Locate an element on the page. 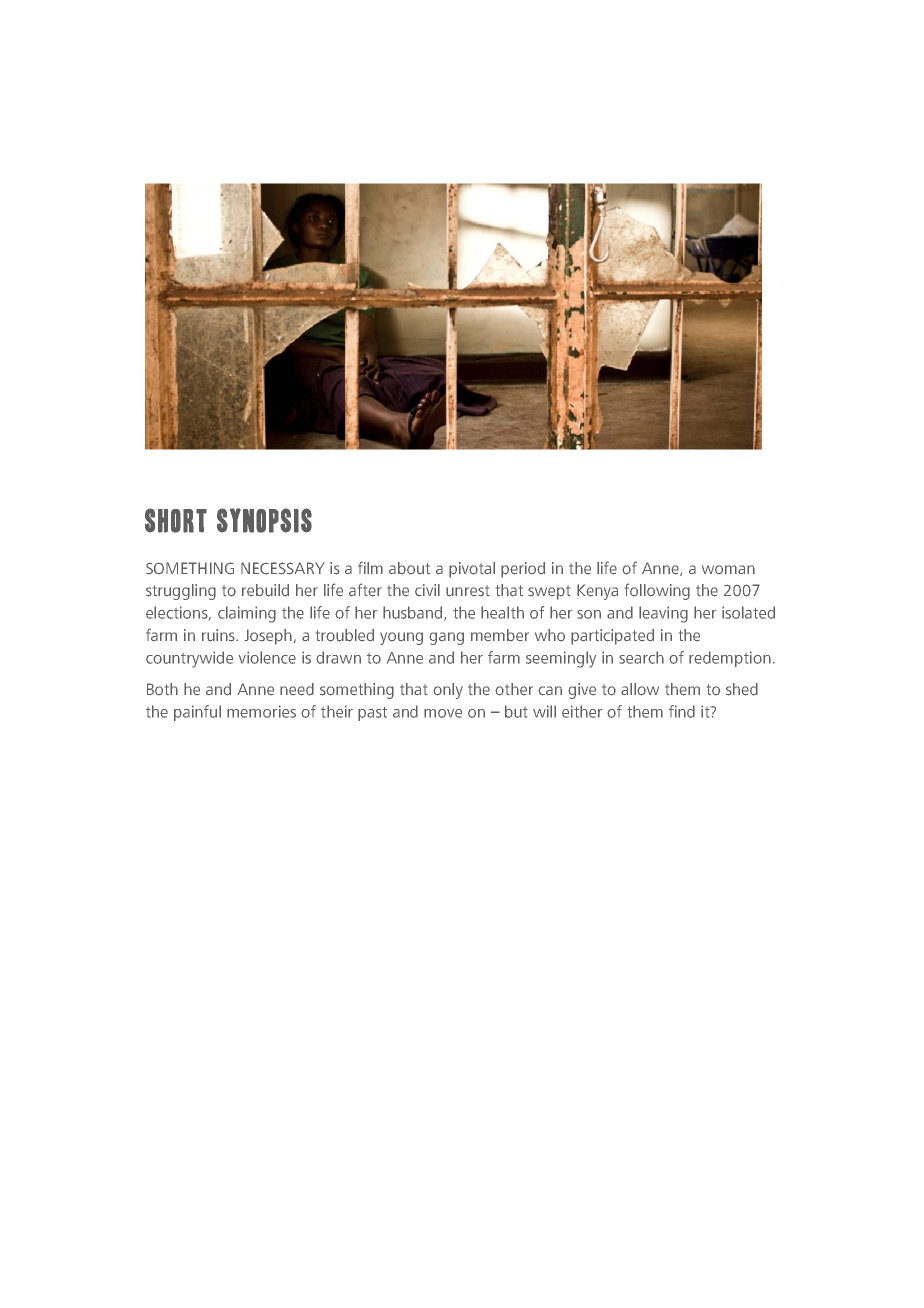 The image size is (924, 1308). about is located at coordinates (409, 568).
